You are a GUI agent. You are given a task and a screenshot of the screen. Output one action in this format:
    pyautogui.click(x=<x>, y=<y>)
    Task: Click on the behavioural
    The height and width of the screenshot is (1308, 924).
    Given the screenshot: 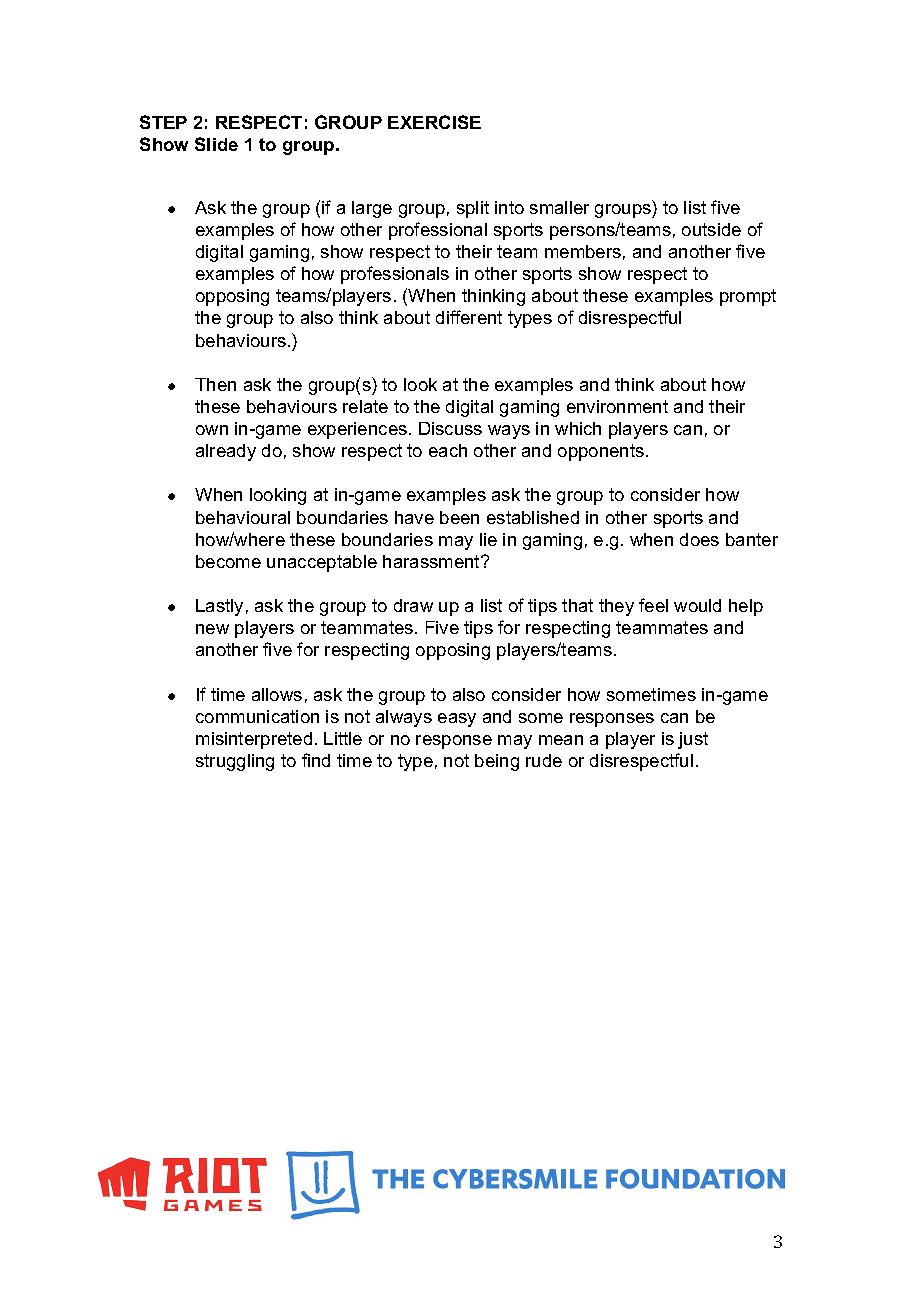 What is the action you would take?
    pyautogui.click(x=243, y=517)
